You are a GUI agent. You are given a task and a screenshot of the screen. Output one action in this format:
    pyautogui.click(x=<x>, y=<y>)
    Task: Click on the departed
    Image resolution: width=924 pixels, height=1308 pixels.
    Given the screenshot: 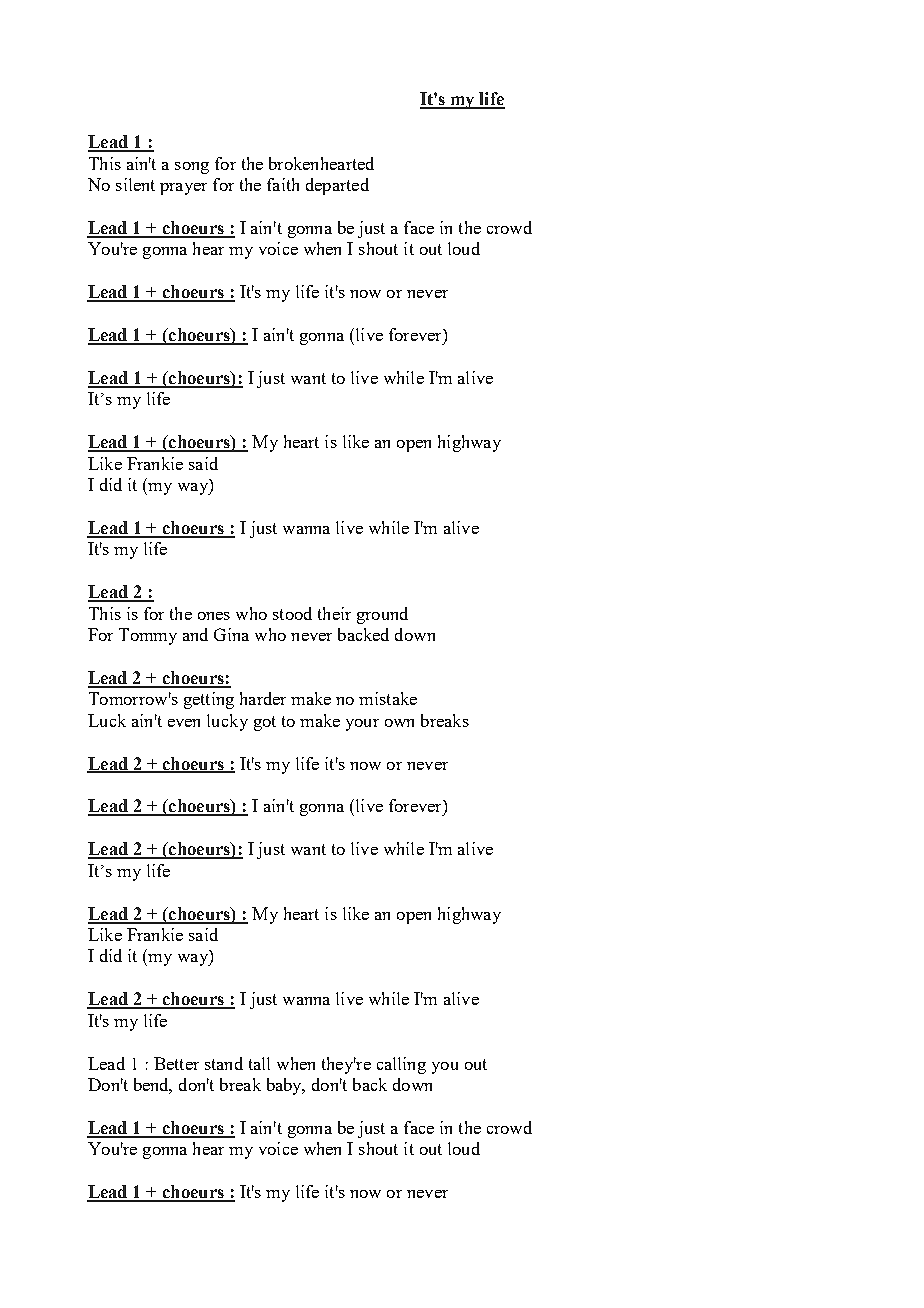 What is the action you would take?
    pyautogui.click(x=337, y=186)
